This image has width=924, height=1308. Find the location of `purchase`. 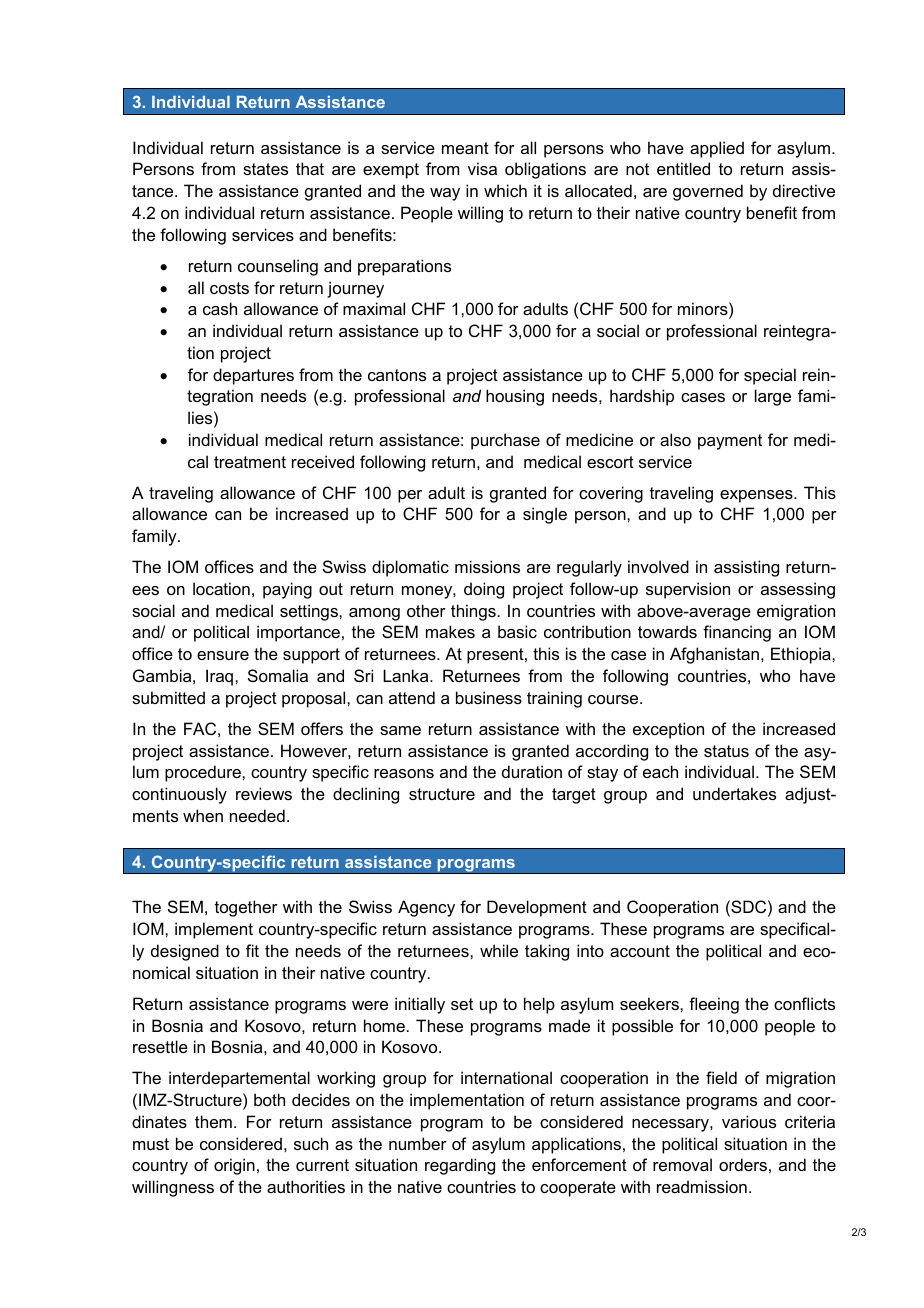

purchase is located at coordinates (505, 441).
